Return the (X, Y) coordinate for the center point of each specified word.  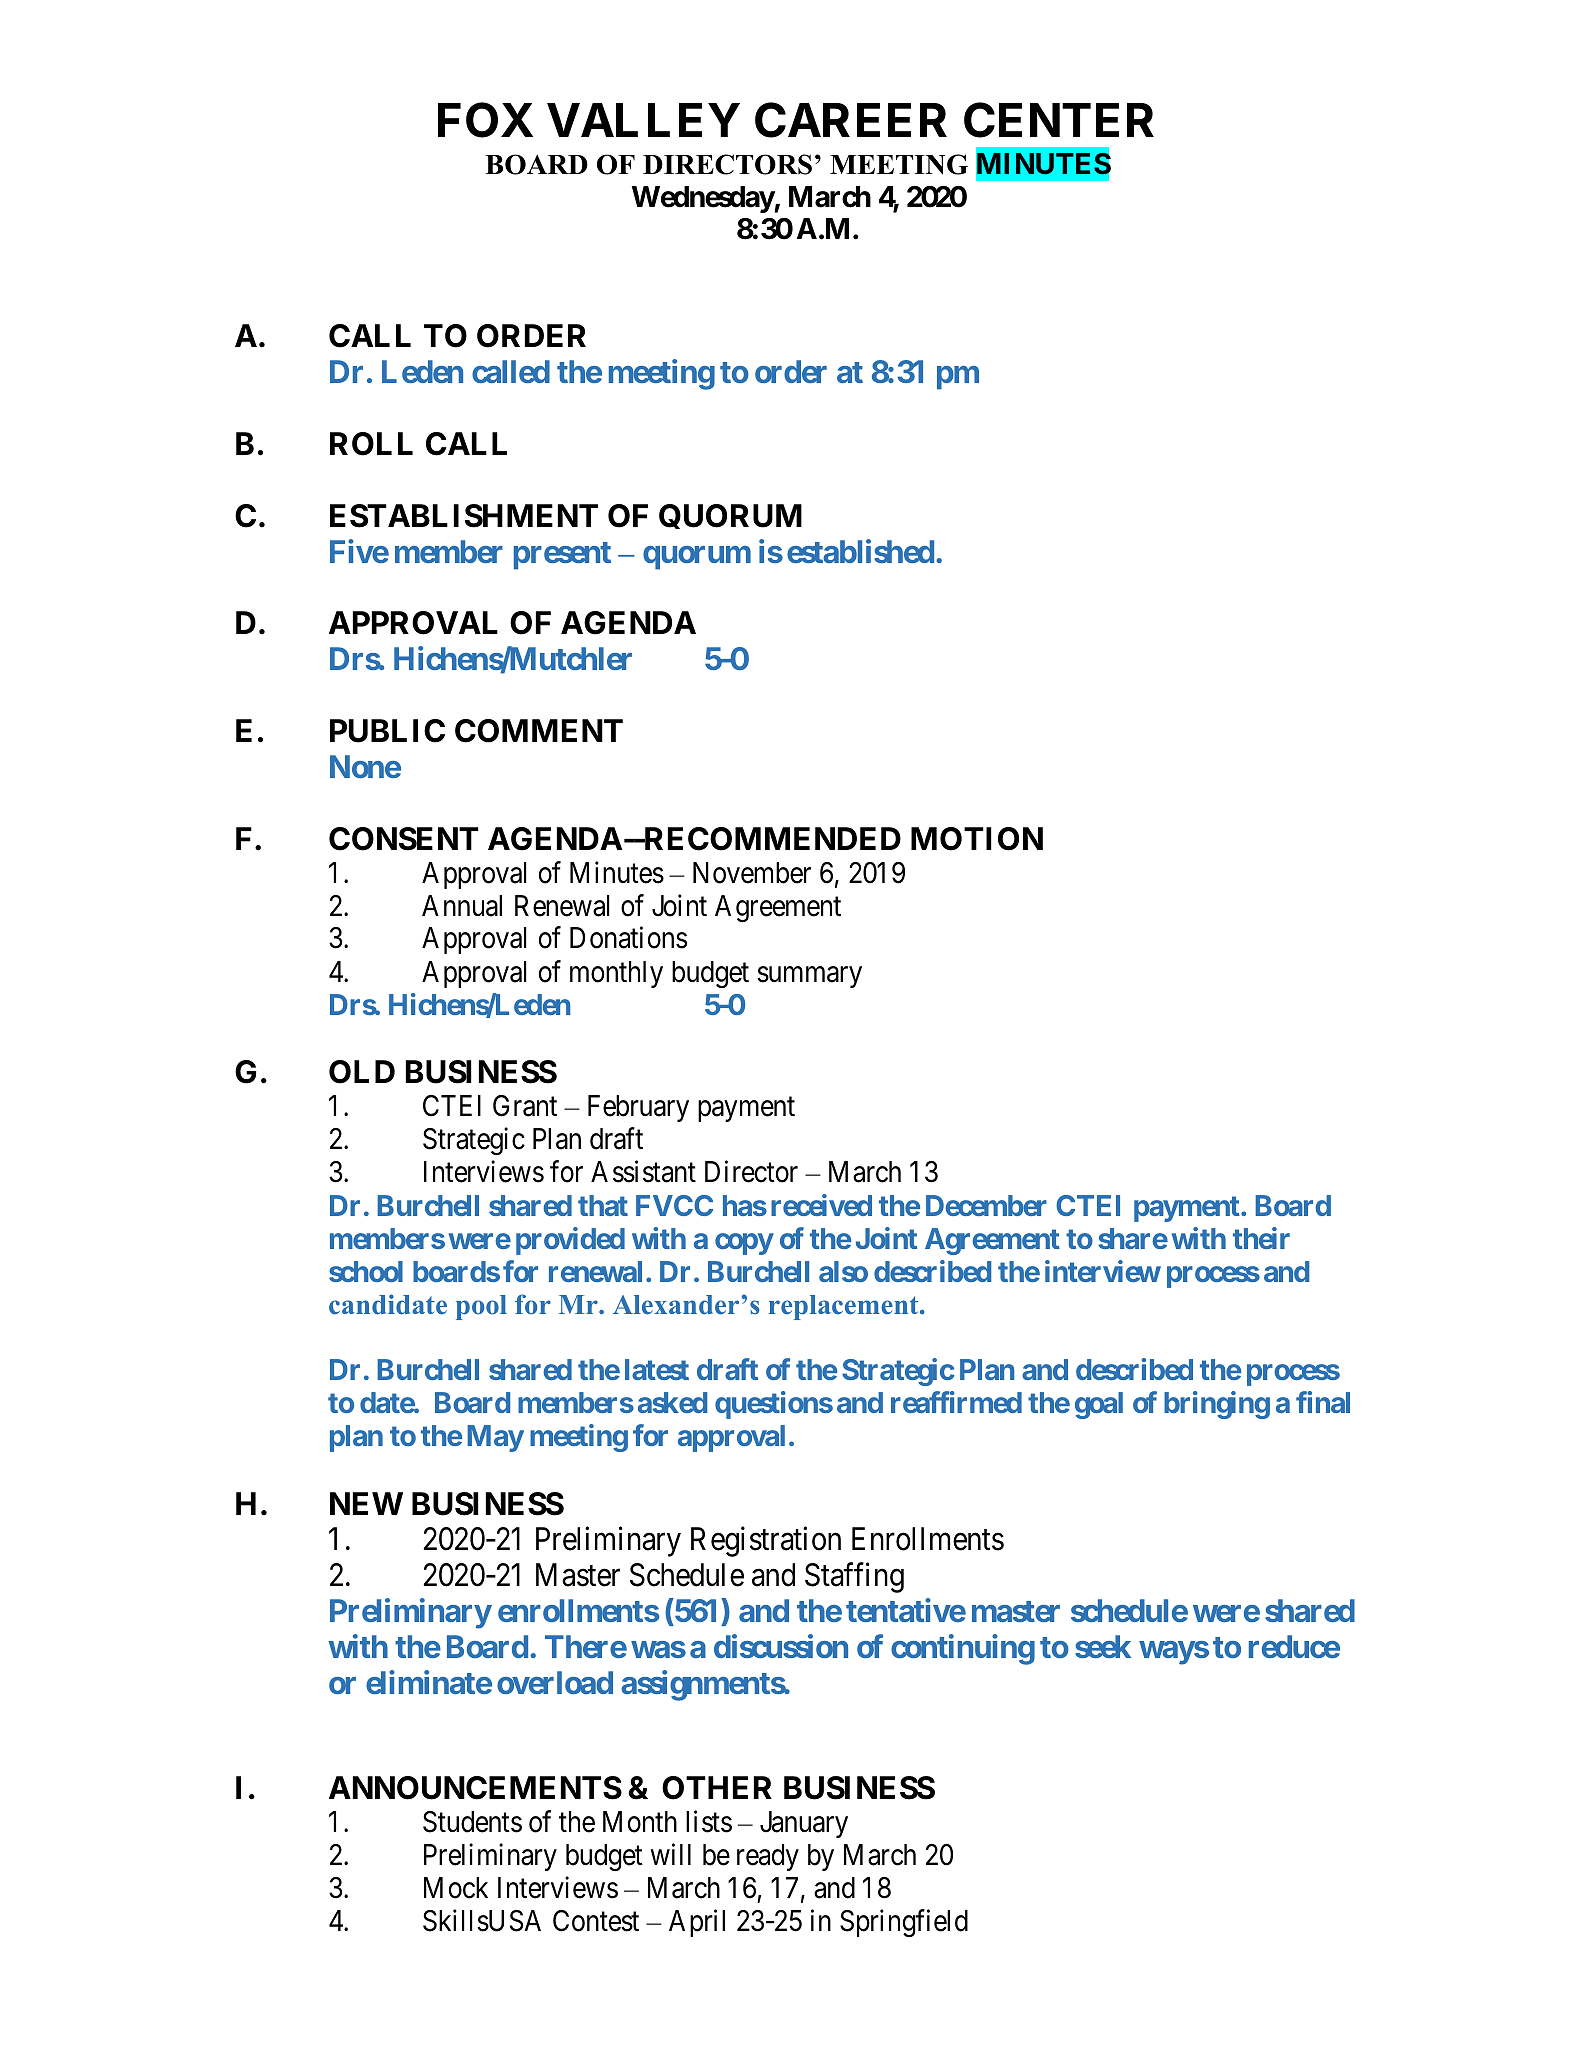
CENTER (1059, 120)
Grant (525, 1106)
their (1261, 1238)
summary (809, 977)
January (804, 1824)
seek (1103, 1646)
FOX (485, 120)
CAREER (851, 120)
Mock (456, 1888)
